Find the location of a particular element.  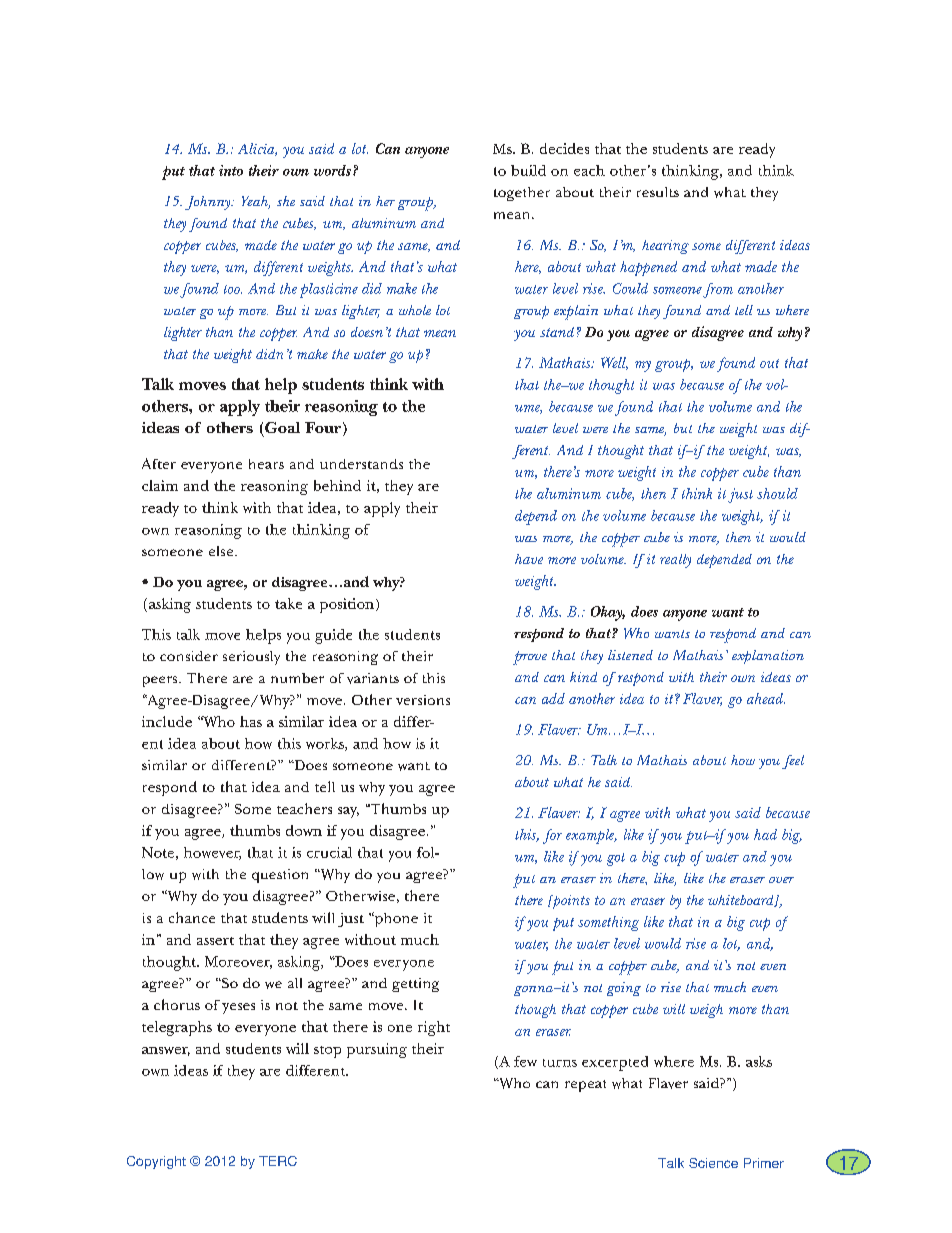

seriously is located at coordinates (251, 658).
